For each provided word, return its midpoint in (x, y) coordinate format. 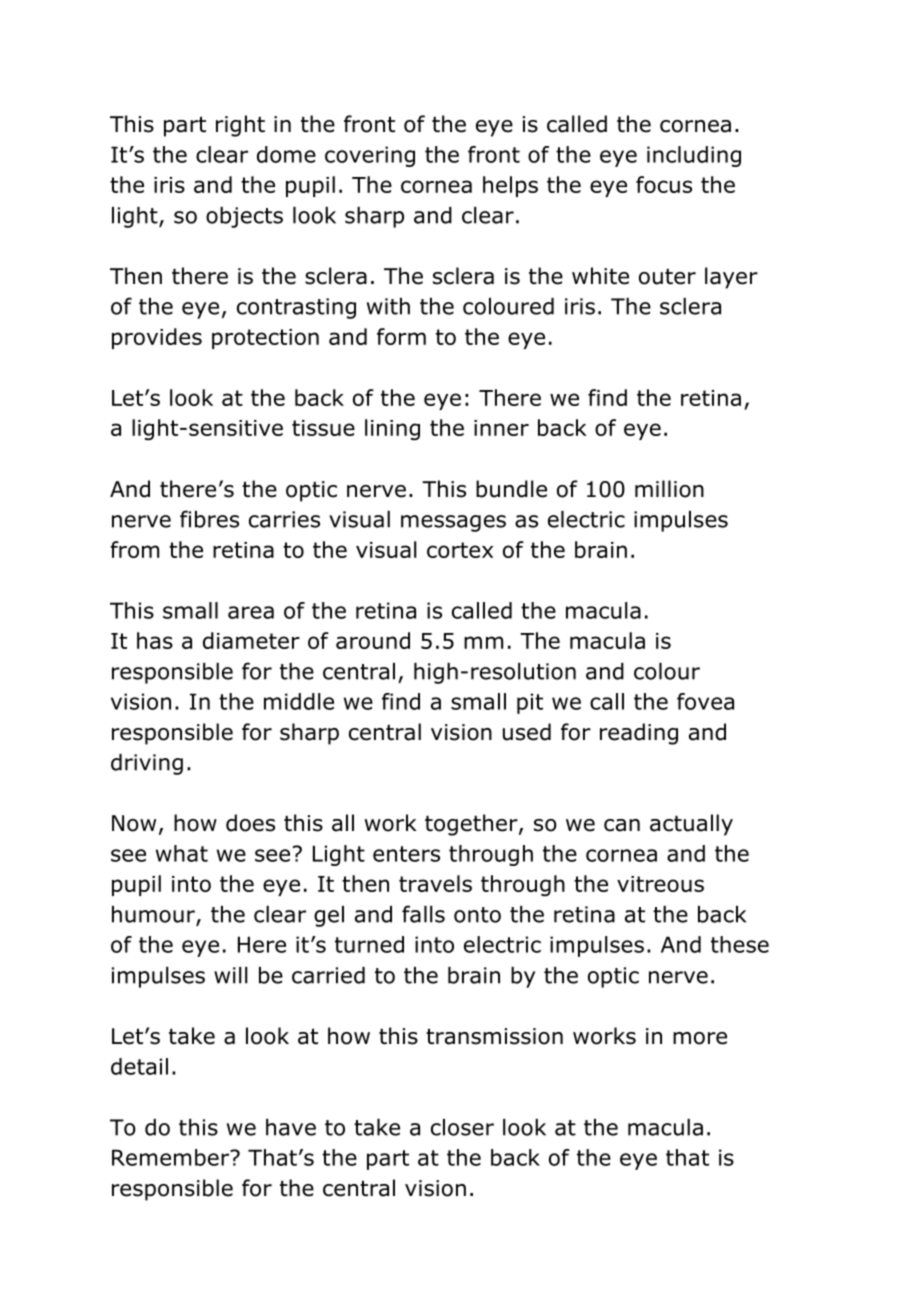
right (240, 126)
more (700, 1038)
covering (370, 156)
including (694, 156)
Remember (172, 1157)
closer (462, 1127)
